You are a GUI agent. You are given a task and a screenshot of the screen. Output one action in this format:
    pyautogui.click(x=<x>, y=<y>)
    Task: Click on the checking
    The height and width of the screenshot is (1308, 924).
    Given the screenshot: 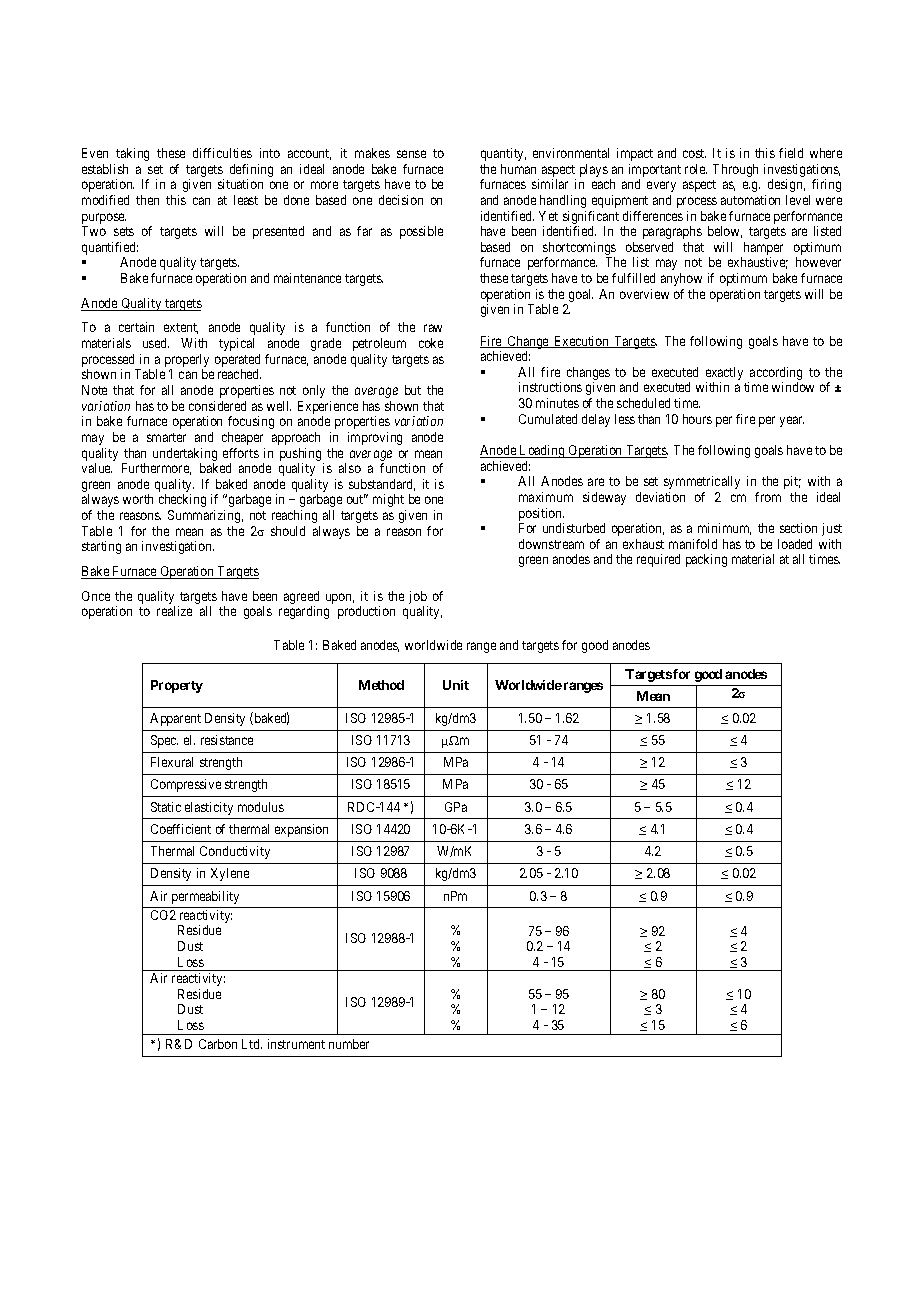 What is the action you would take?
    pyautogui.click(x=182, y=500)
